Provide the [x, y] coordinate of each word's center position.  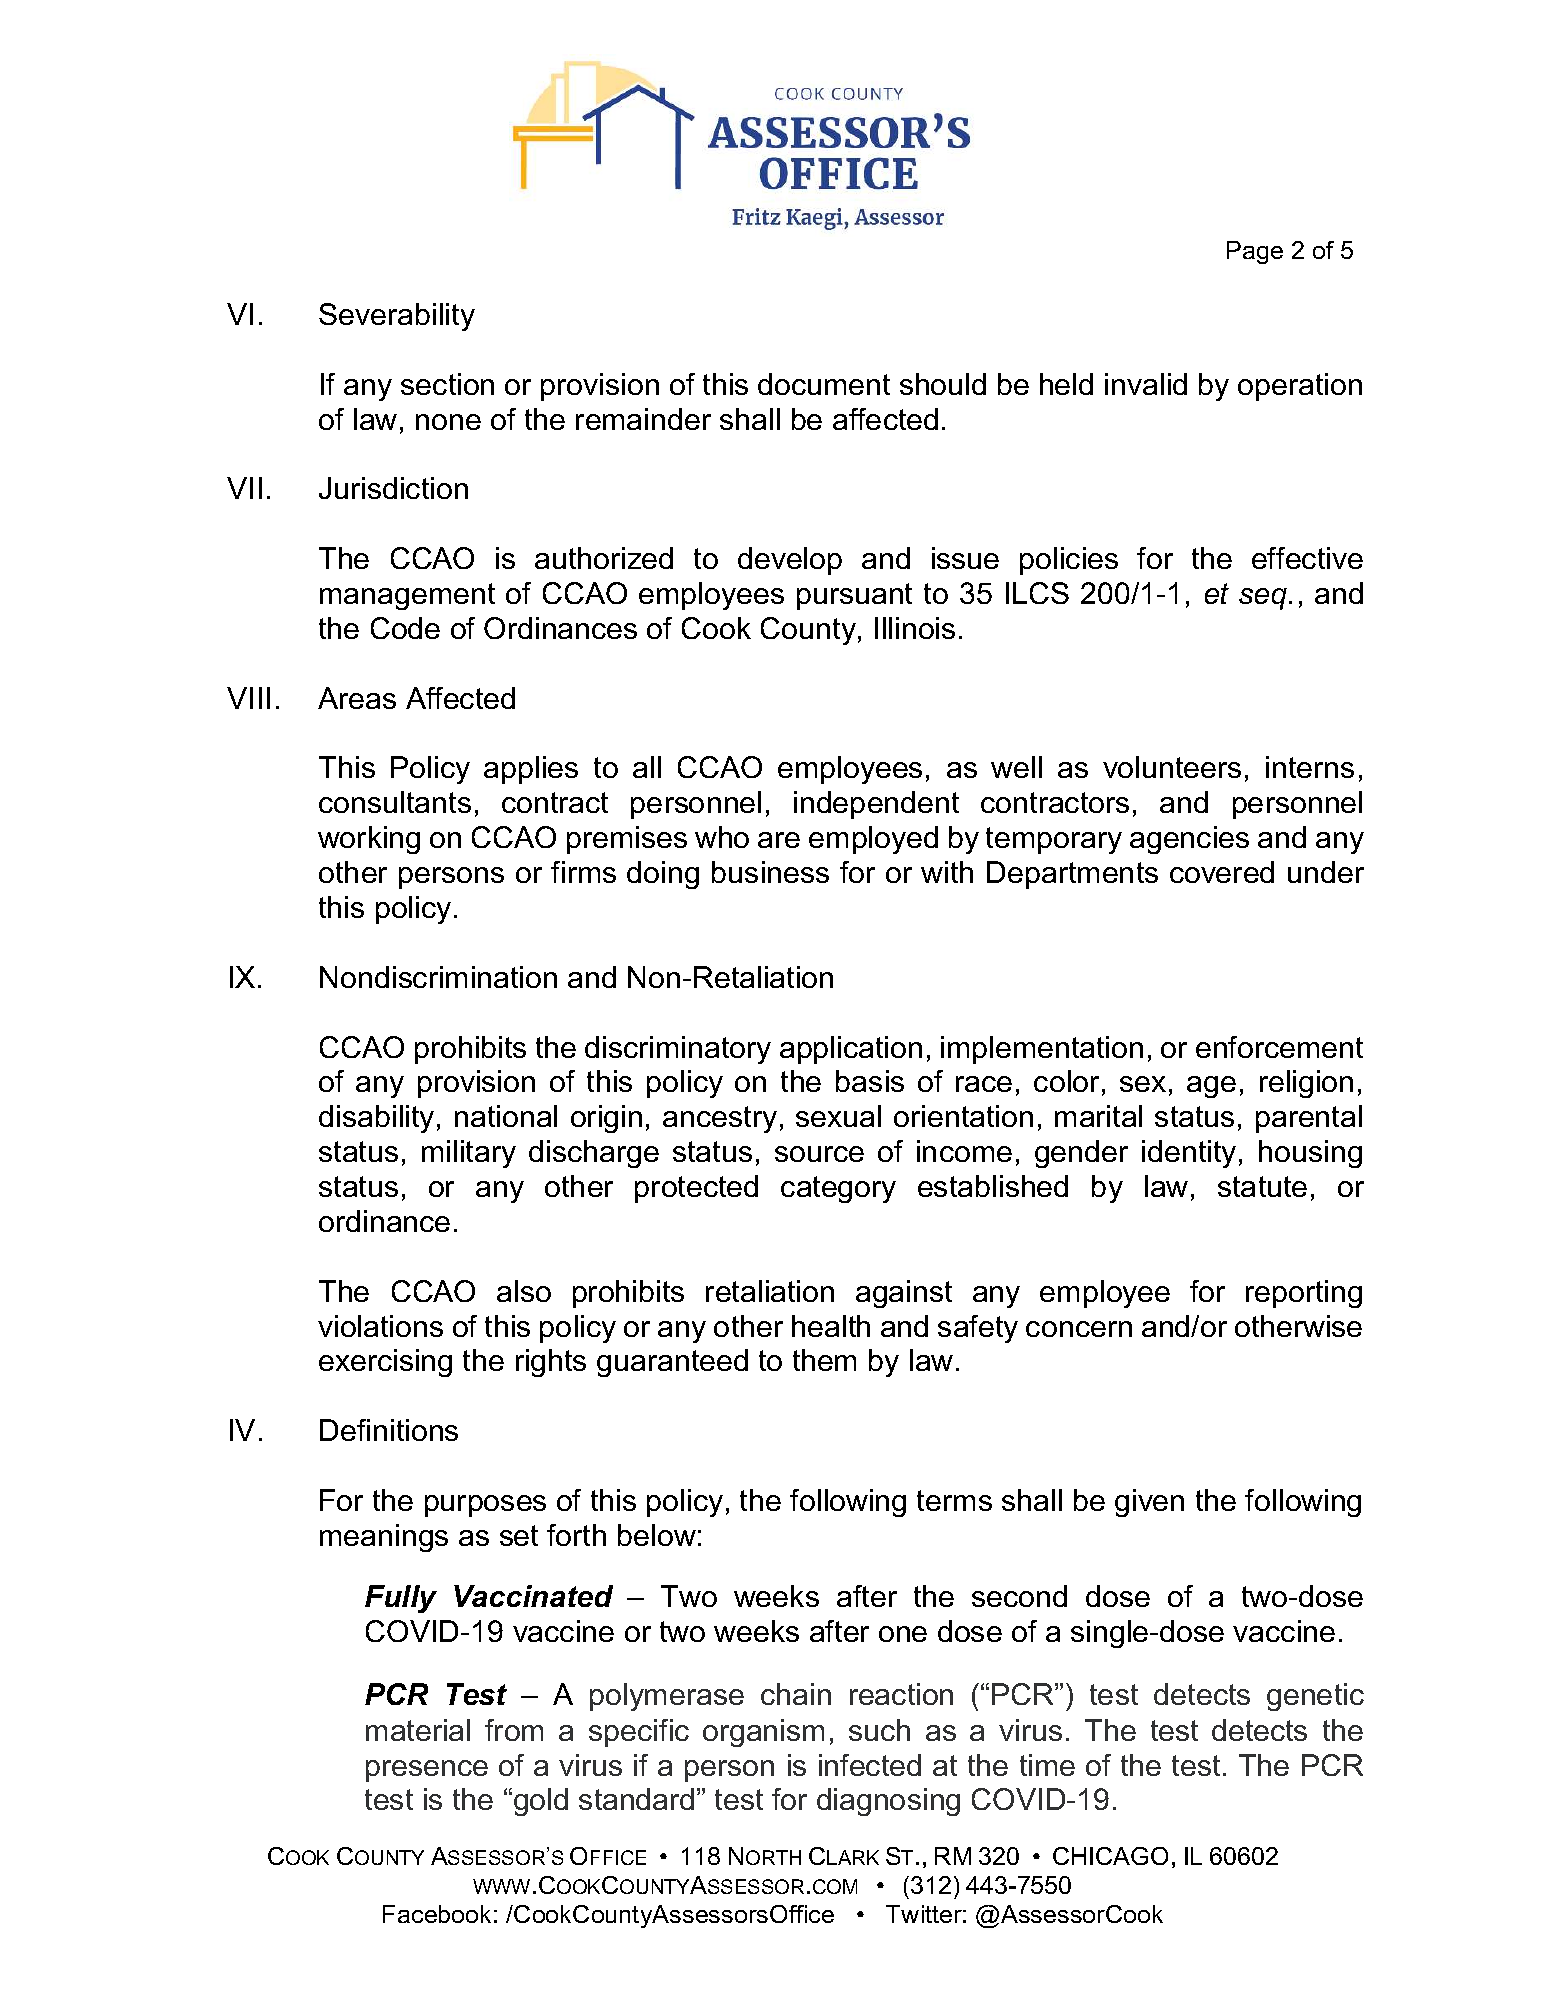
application [851, 1050]
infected [870, 1765]
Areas [357, 698]
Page [1255, 252]
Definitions [389, 1430]
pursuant [854, 596]
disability [376, 1119]
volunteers [1172, 767]
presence [427, 1771]
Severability [397, 317]
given [1149, 1503]
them [824, 1360]
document [824, 384]
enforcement [1279, 1047]
